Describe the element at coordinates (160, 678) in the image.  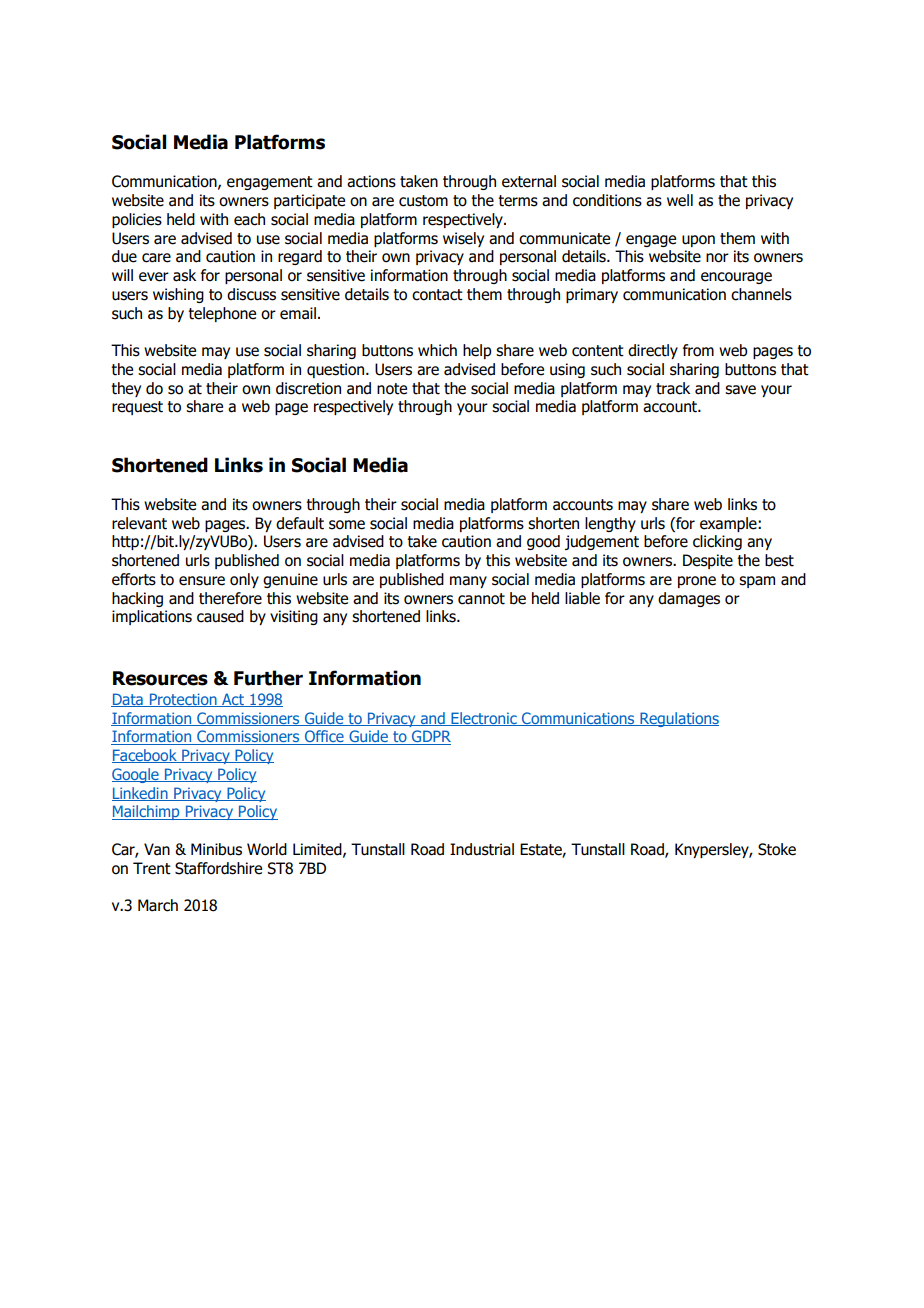
I see `Resources` at that location.
